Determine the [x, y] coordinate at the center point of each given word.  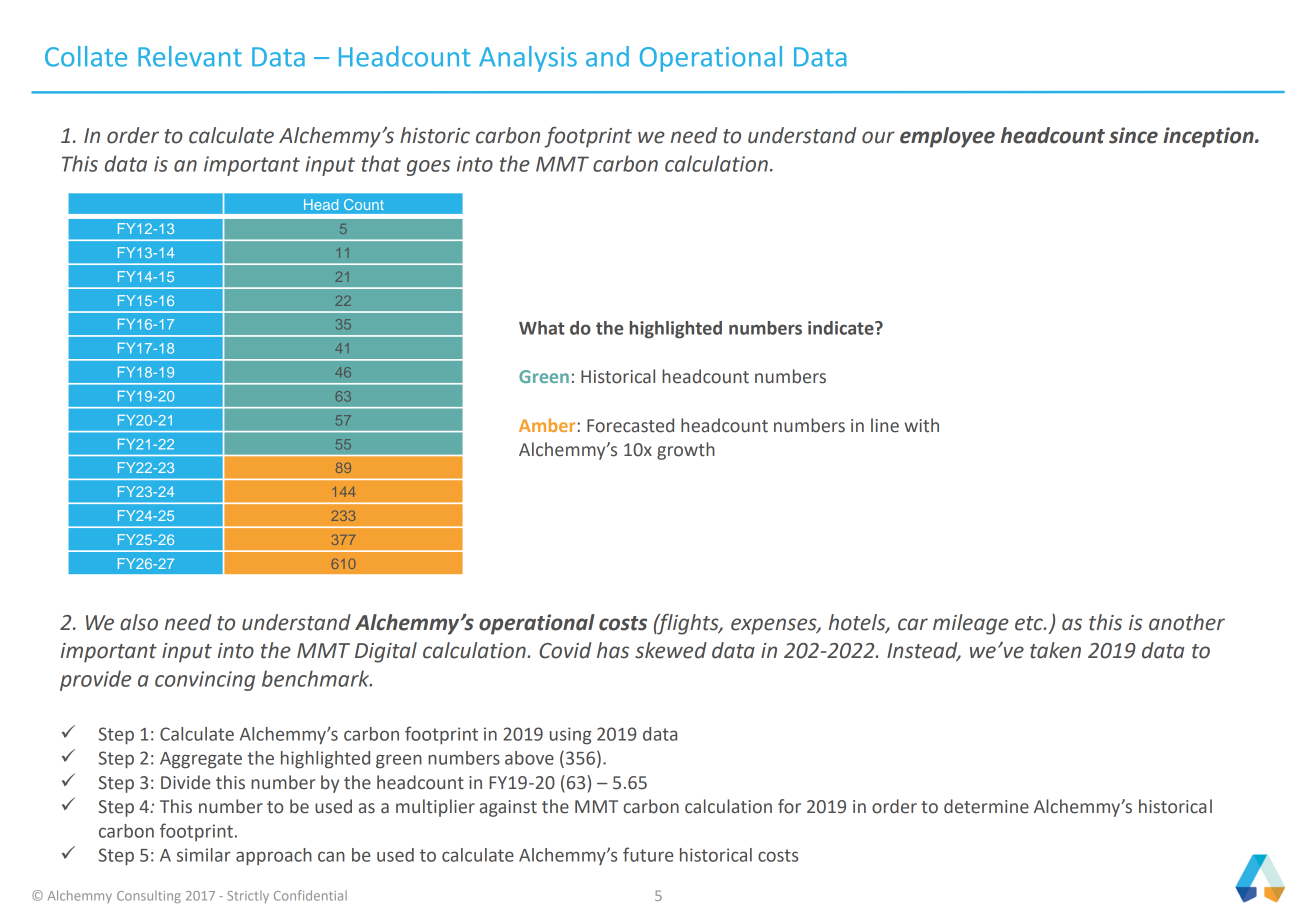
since [1133, 135]
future [648, 854]
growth [686, 451]
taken [1055, 650]
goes [428, 168]
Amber [548, 425]
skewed [671, 650]
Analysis [528, 59]
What [542, 328]
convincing [205, 681]
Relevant [190, 56]
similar [204, 855]
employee [947, 137]
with [921, 425]
